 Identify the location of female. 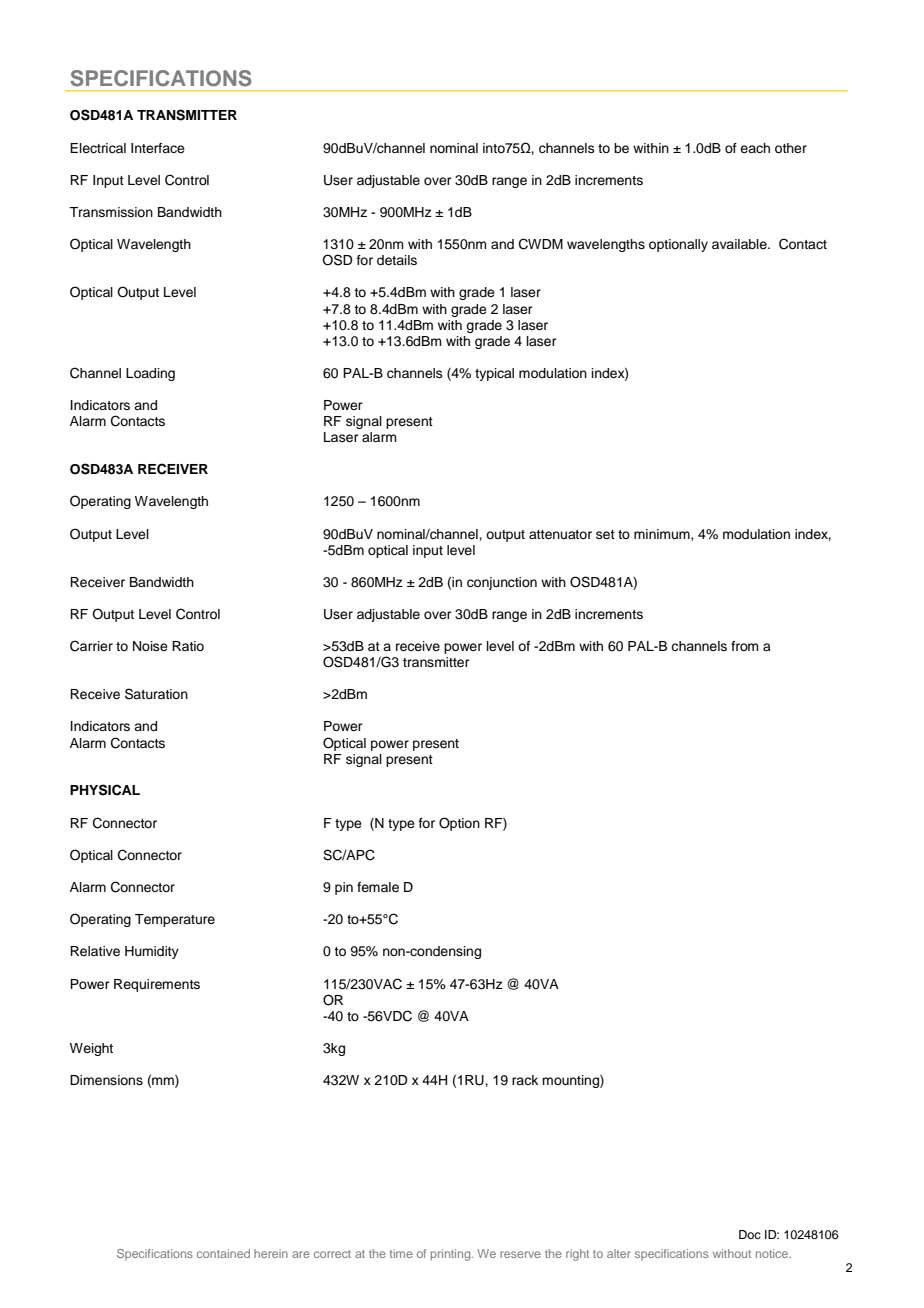
(378, 887).
